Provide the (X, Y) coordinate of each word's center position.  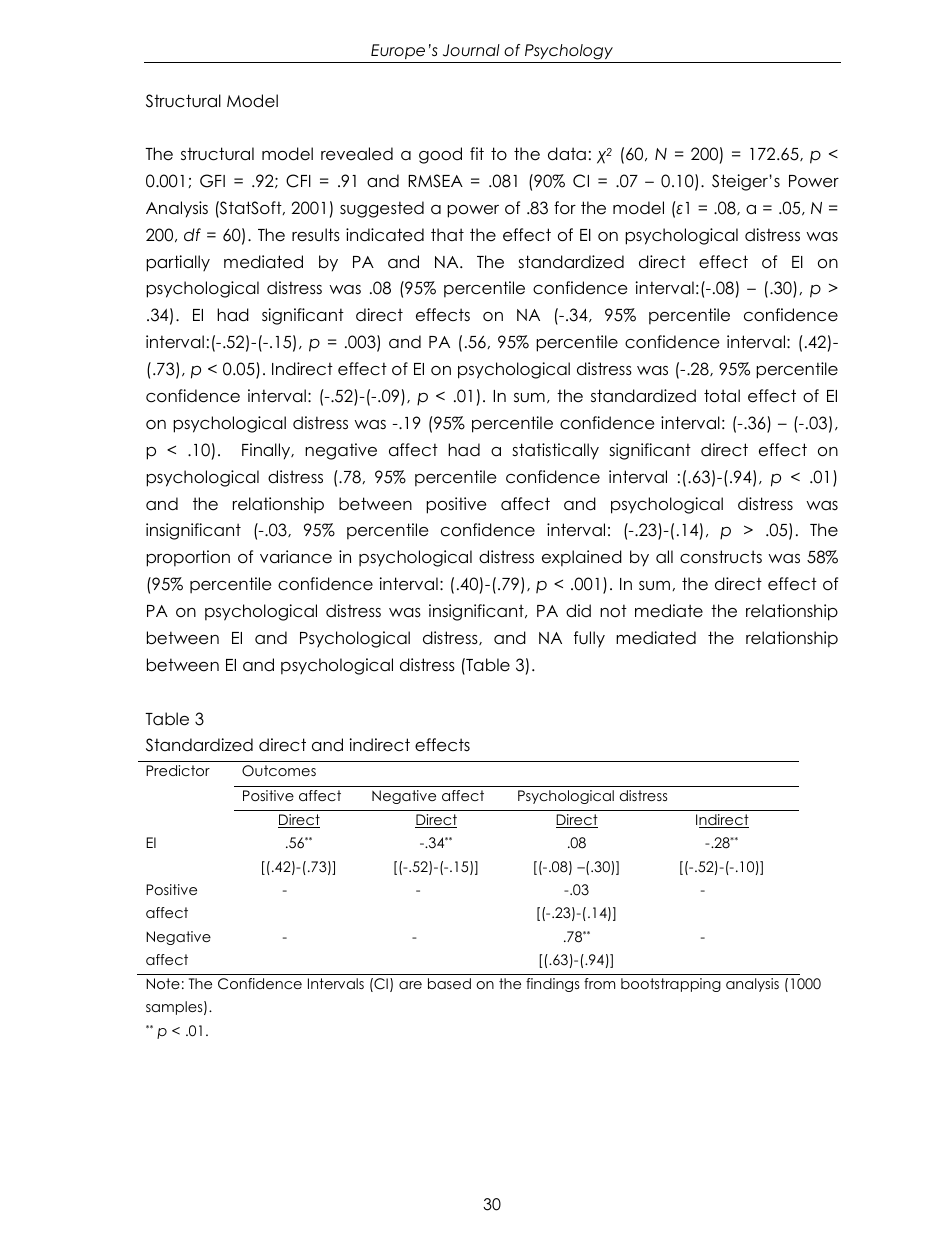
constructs (721, 557)
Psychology (569, 53)
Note (163, 983)
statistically (555, 451)
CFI (298, 181)
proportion (188, 558)
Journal (471, 50)
